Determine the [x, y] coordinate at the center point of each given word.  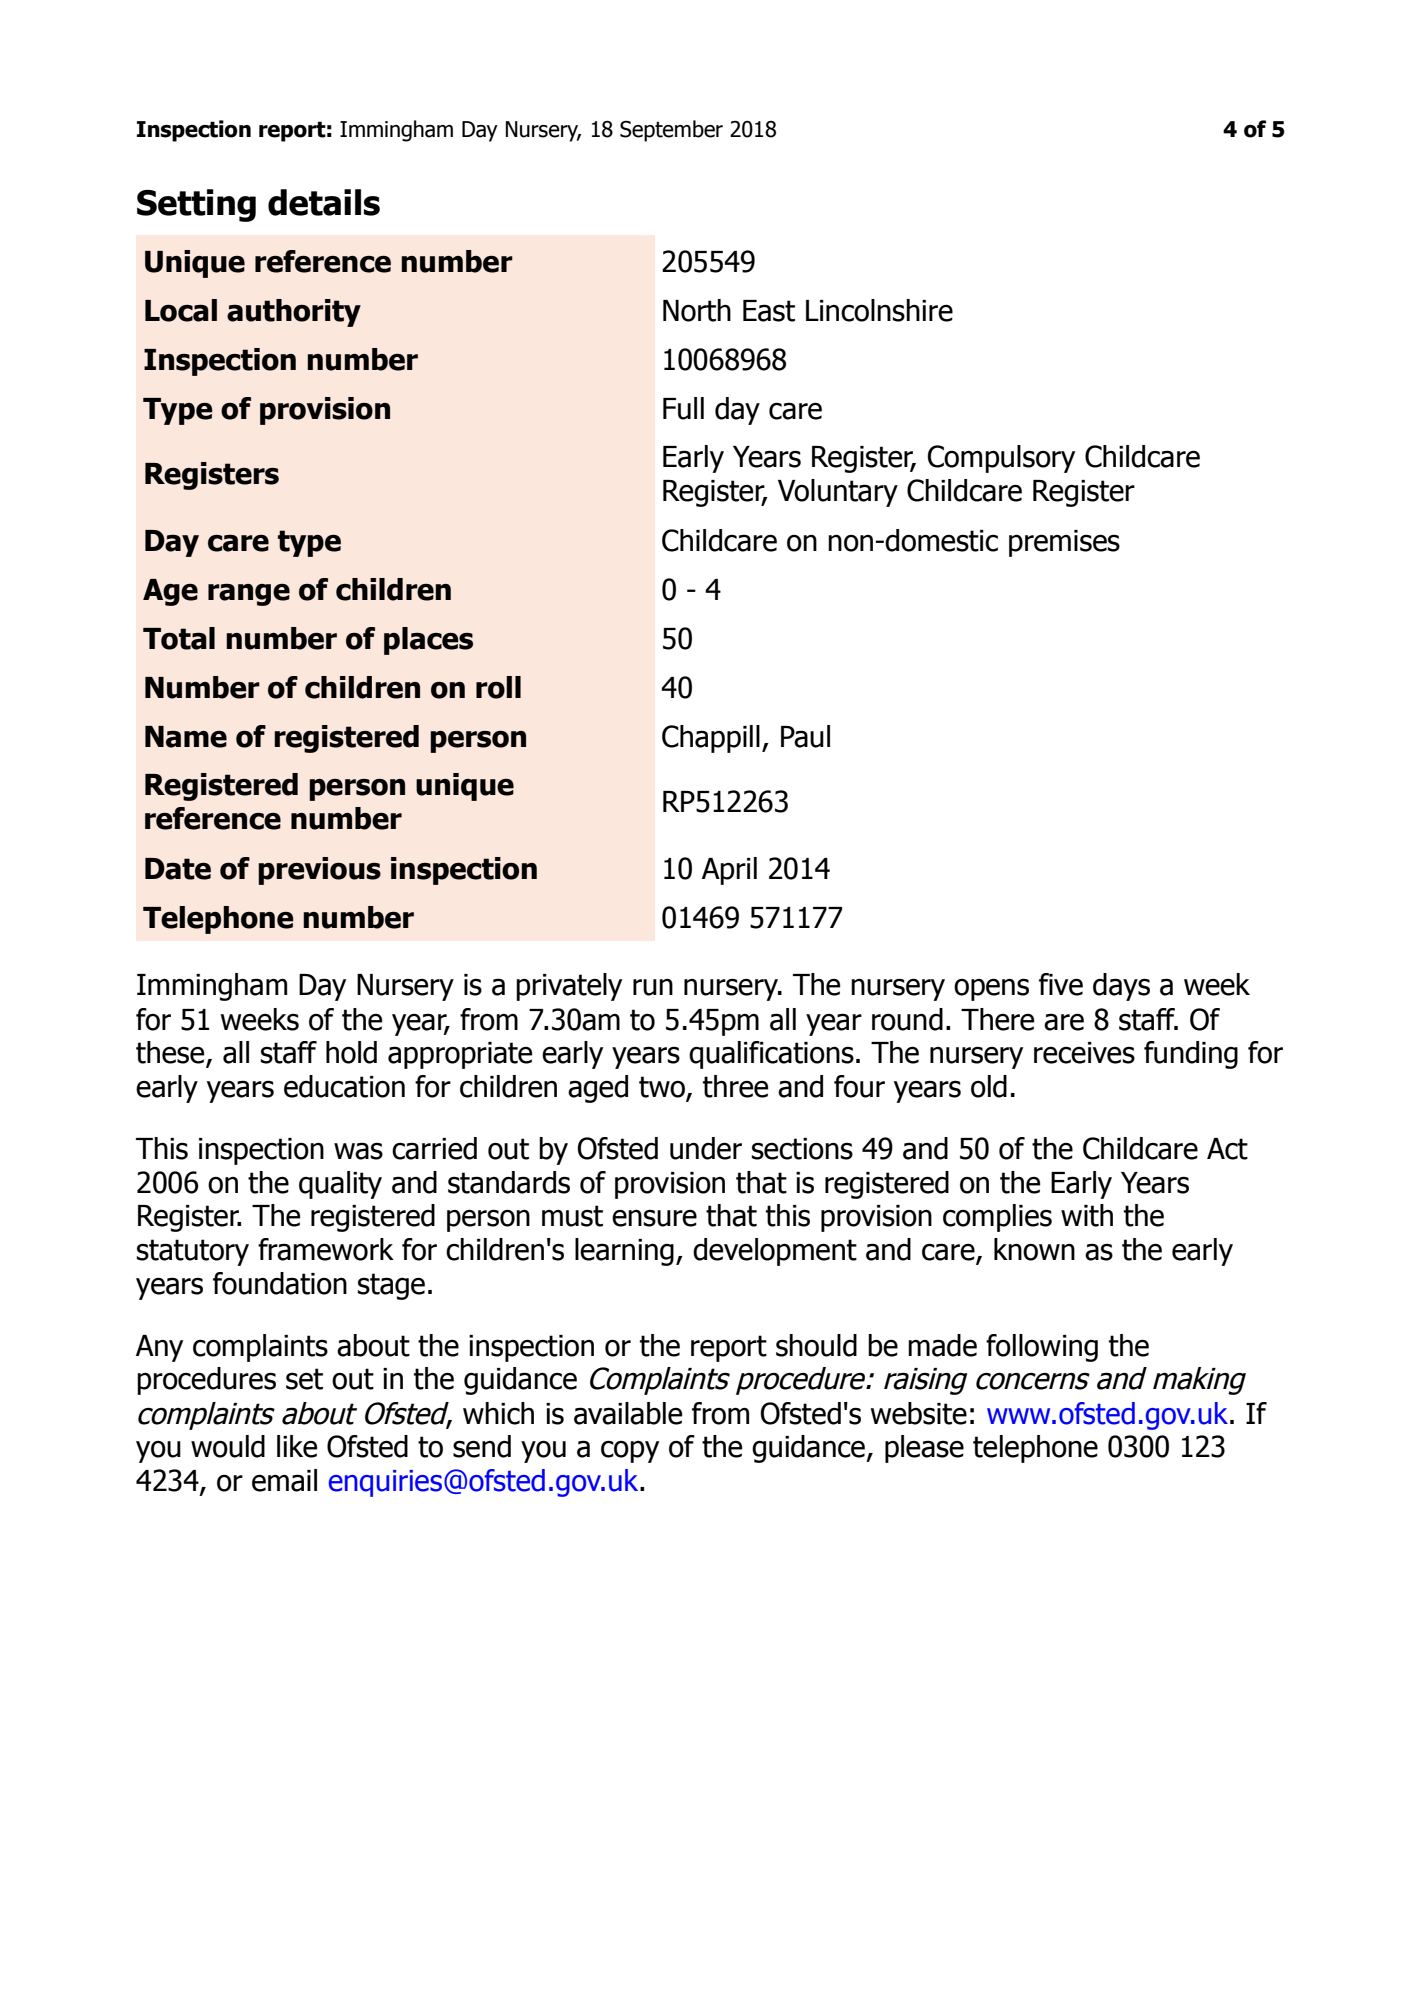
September [671, 131]
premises [1064, 543]
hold [351, 1052]
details [324, 202]
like [297, 1446]
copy [630, 1452]
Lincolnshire [879, 310]
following [1042, 1348]
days [1121, 987]
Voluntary [838, 493]
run [653, 987]
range [249, 595]
